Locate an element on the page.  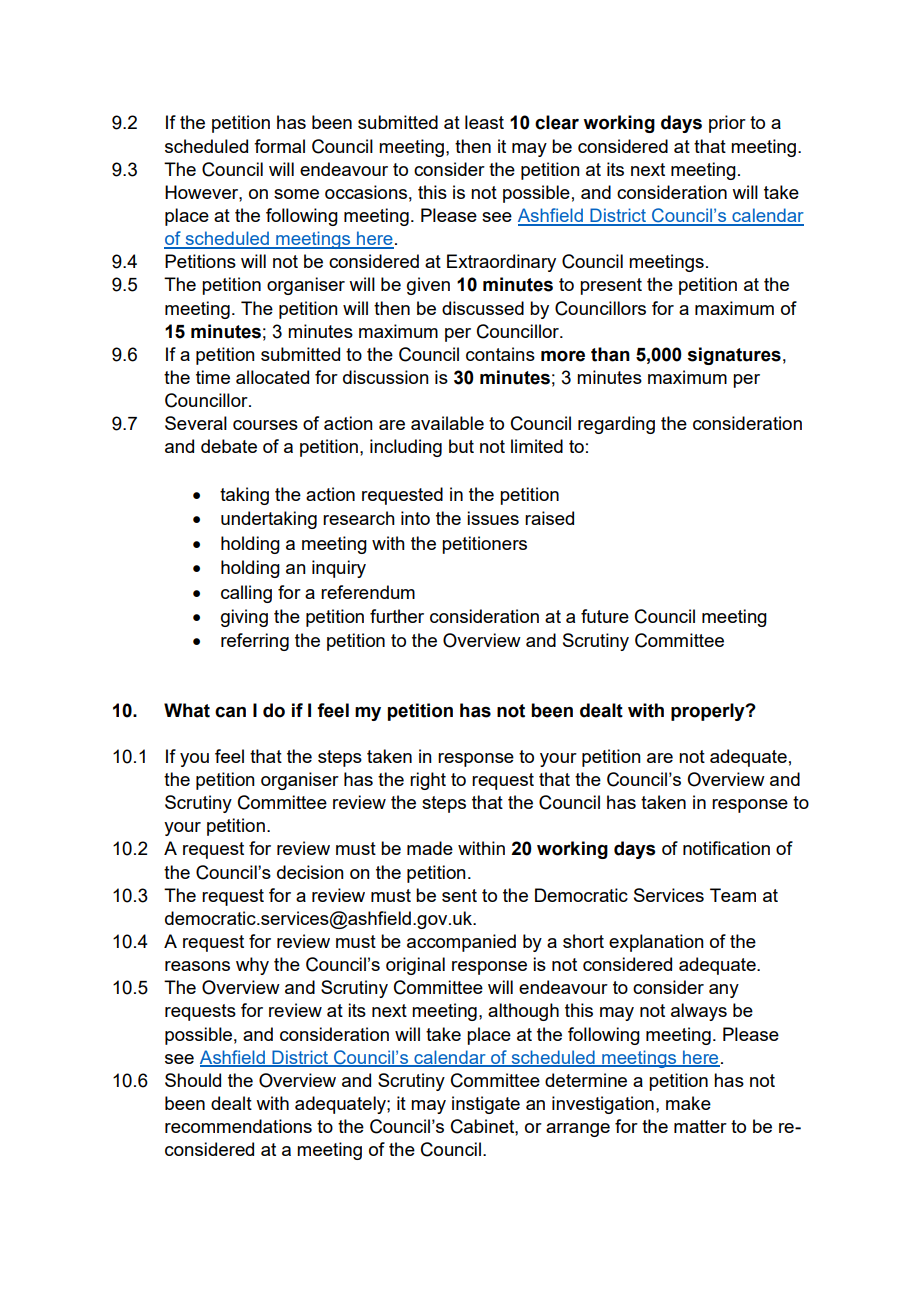
regarding is located at coordinates (616, 425).
